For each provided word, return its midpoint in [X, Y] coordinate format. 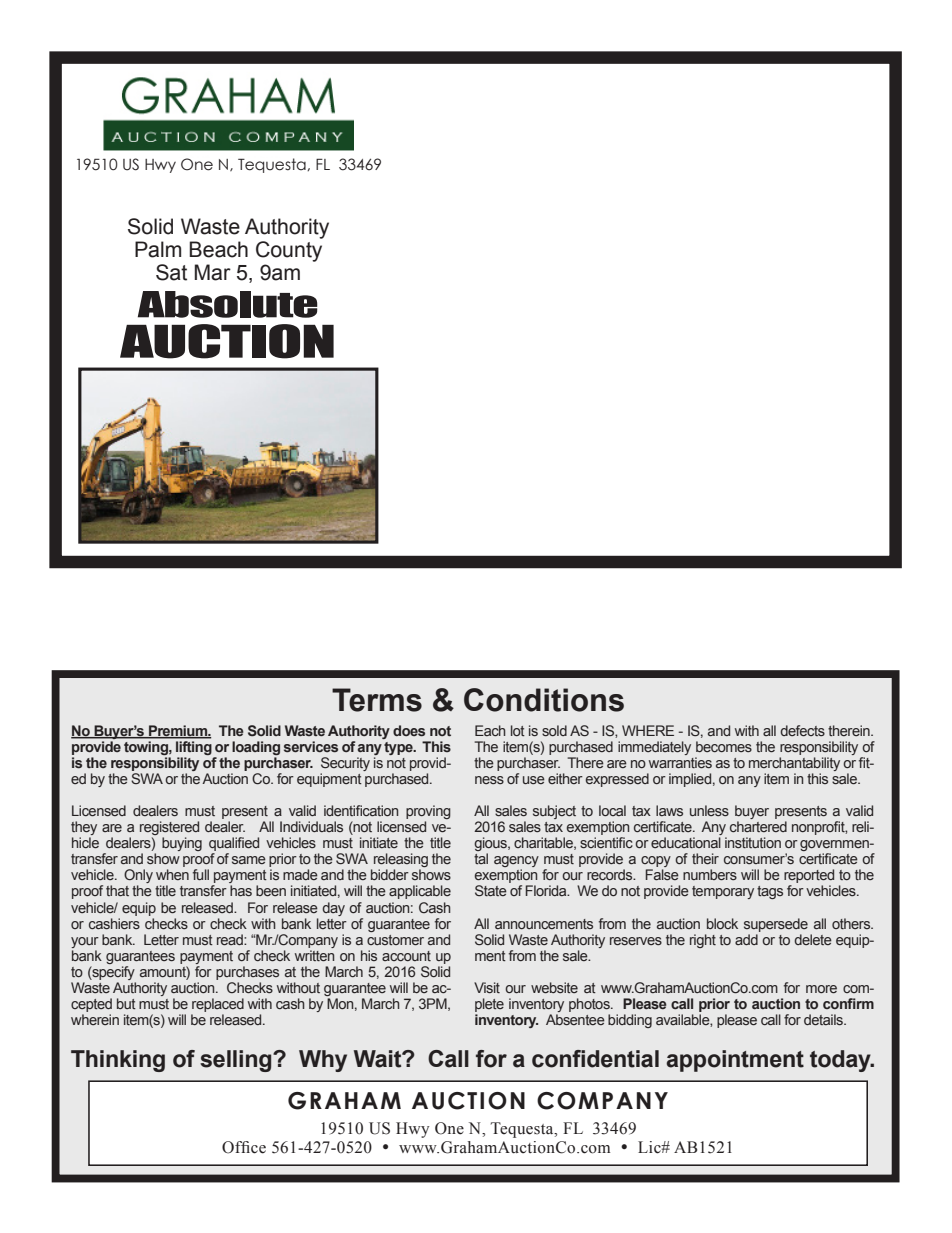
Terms [377, 700]
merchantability [794, 765]
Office [244, 1147]
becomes [724, 746]
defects [802, 730]
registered [169, 829]
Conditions [544, 700]
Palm [158, 249]
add [747, 938]
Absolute [228, 304]
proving [428, 813]
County [289, 251]
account [406, 956]
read [231, 939]
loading [256, 749]
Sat [171, 272]
